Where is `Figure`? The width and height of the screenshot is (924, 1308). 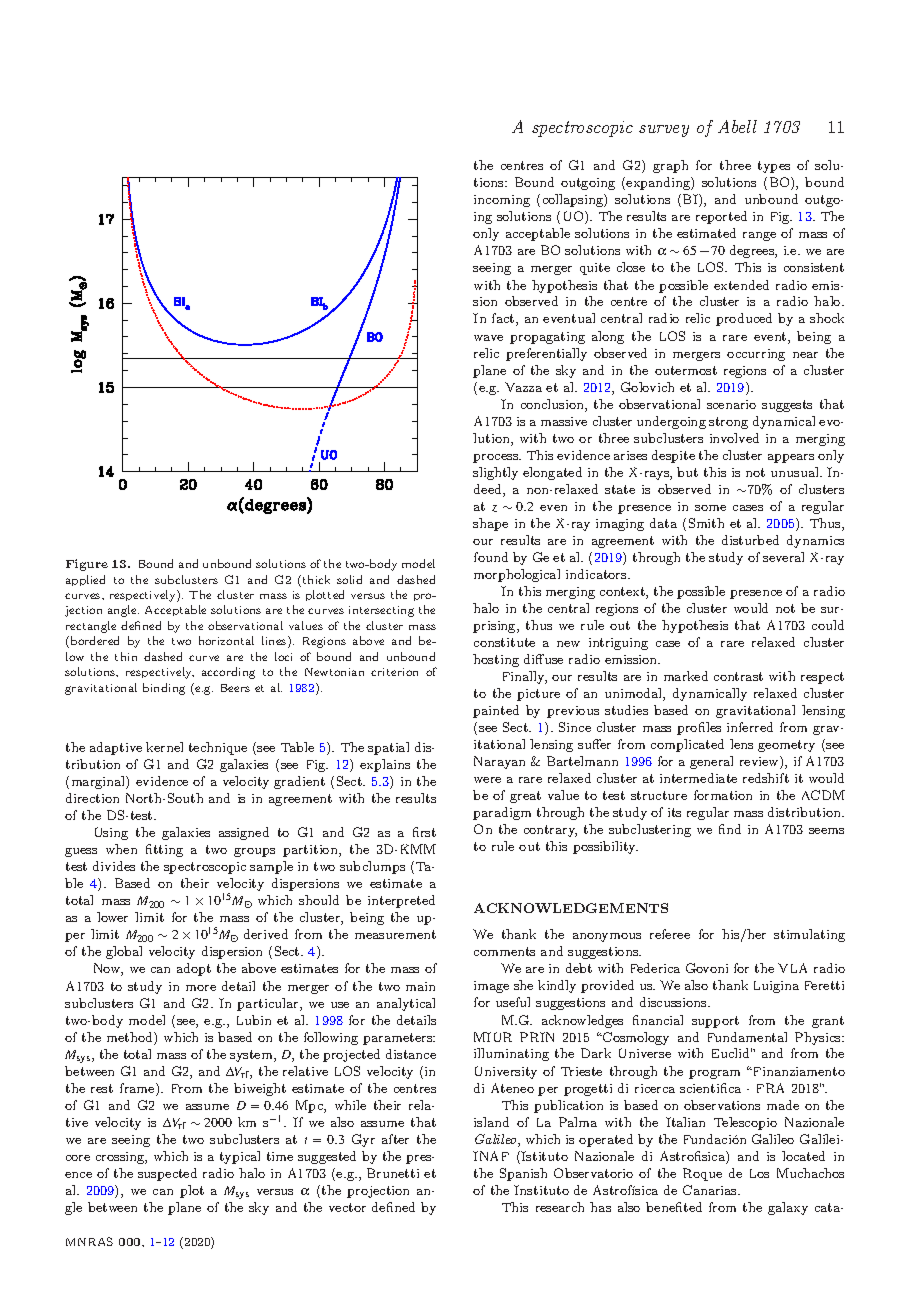 Figure is located at coordinates (87, 565).
